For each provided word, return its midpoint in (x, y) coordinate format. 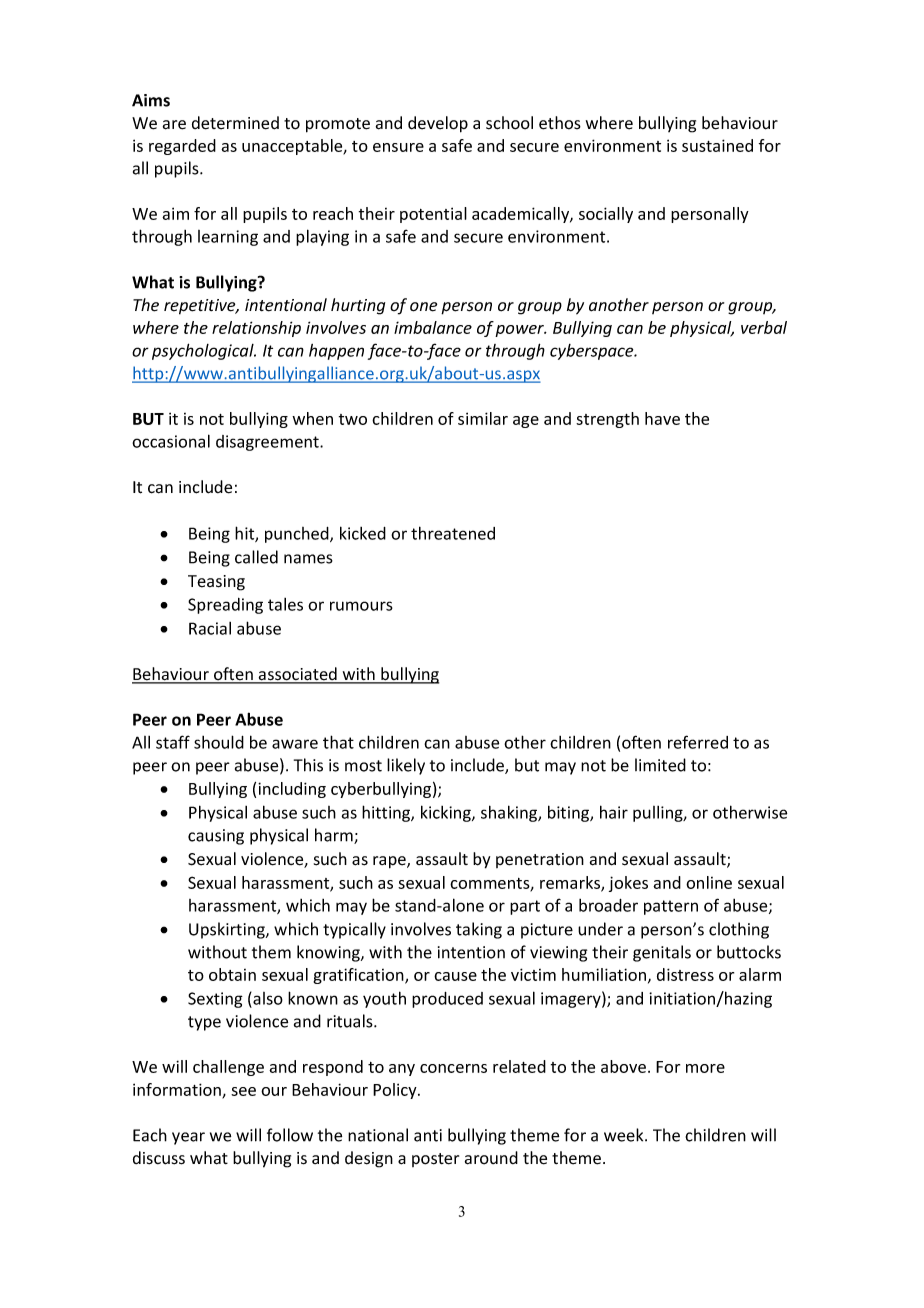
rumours (361, 606)
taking (479, 930)
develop (438, 124)
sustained (717, 145)
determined (235, 123)
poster (435, 1160)
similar (483, 418)
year (188, 1138)
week (625, 1135)
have (662, 418)
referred (698, 742)
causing (216, 837)
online (709, 882)
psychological (204, 351)
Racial (210, 628)
